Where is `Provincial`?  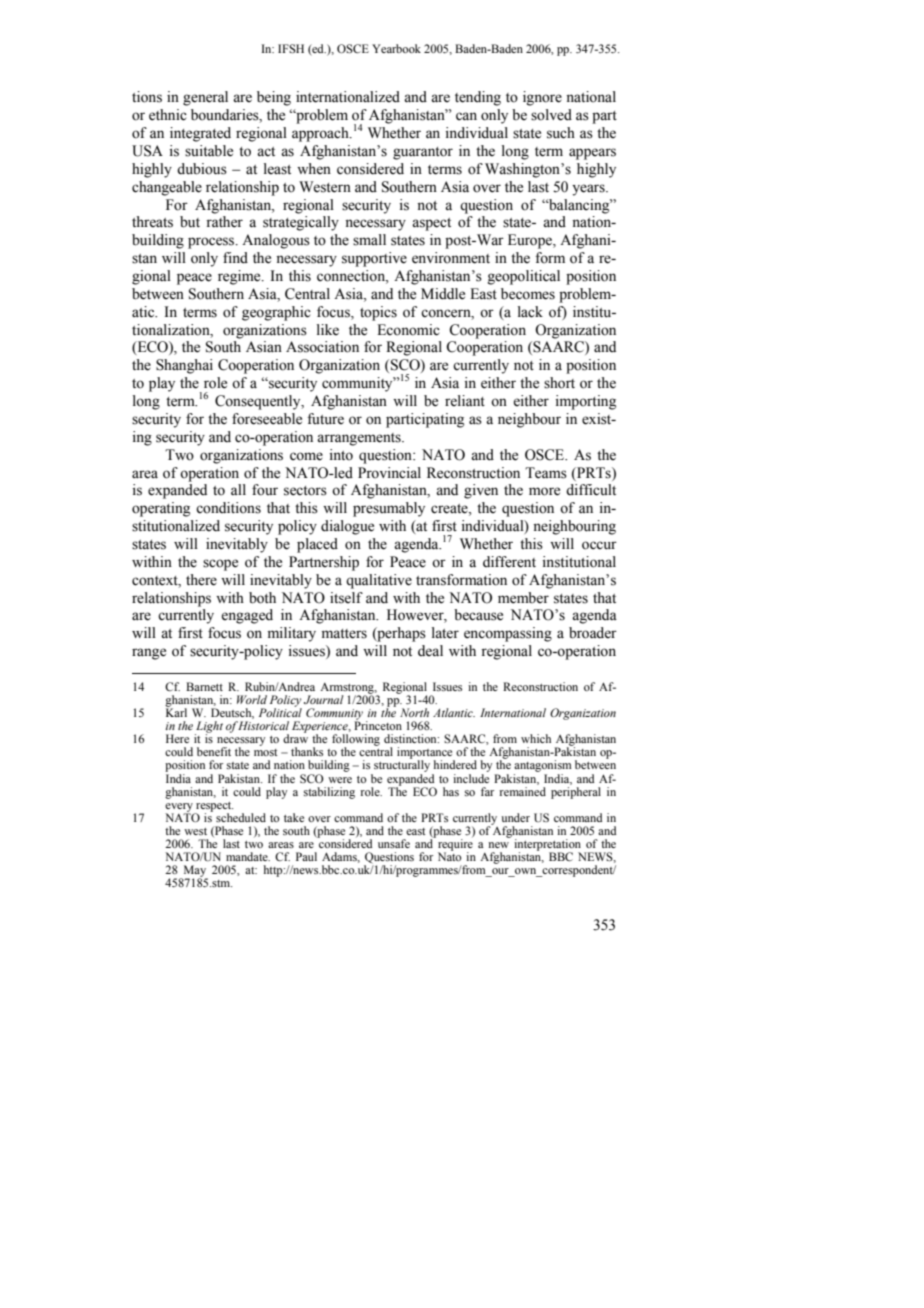
Provincial is located at coordinates (389, 473).
